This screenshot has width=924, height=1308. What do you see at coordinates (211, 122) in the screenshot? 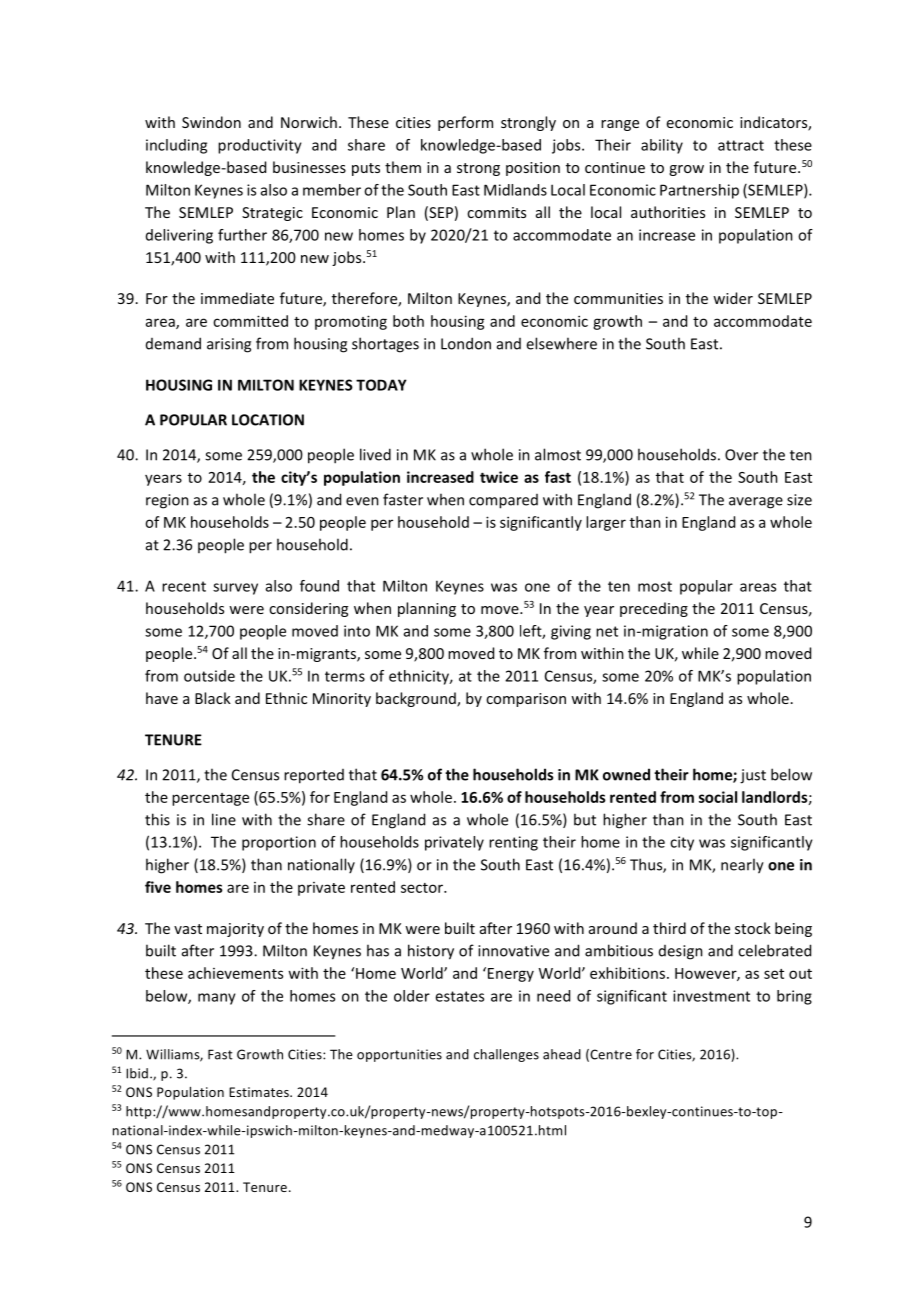
I see `Swindon` at bounding box center [211, 122].
